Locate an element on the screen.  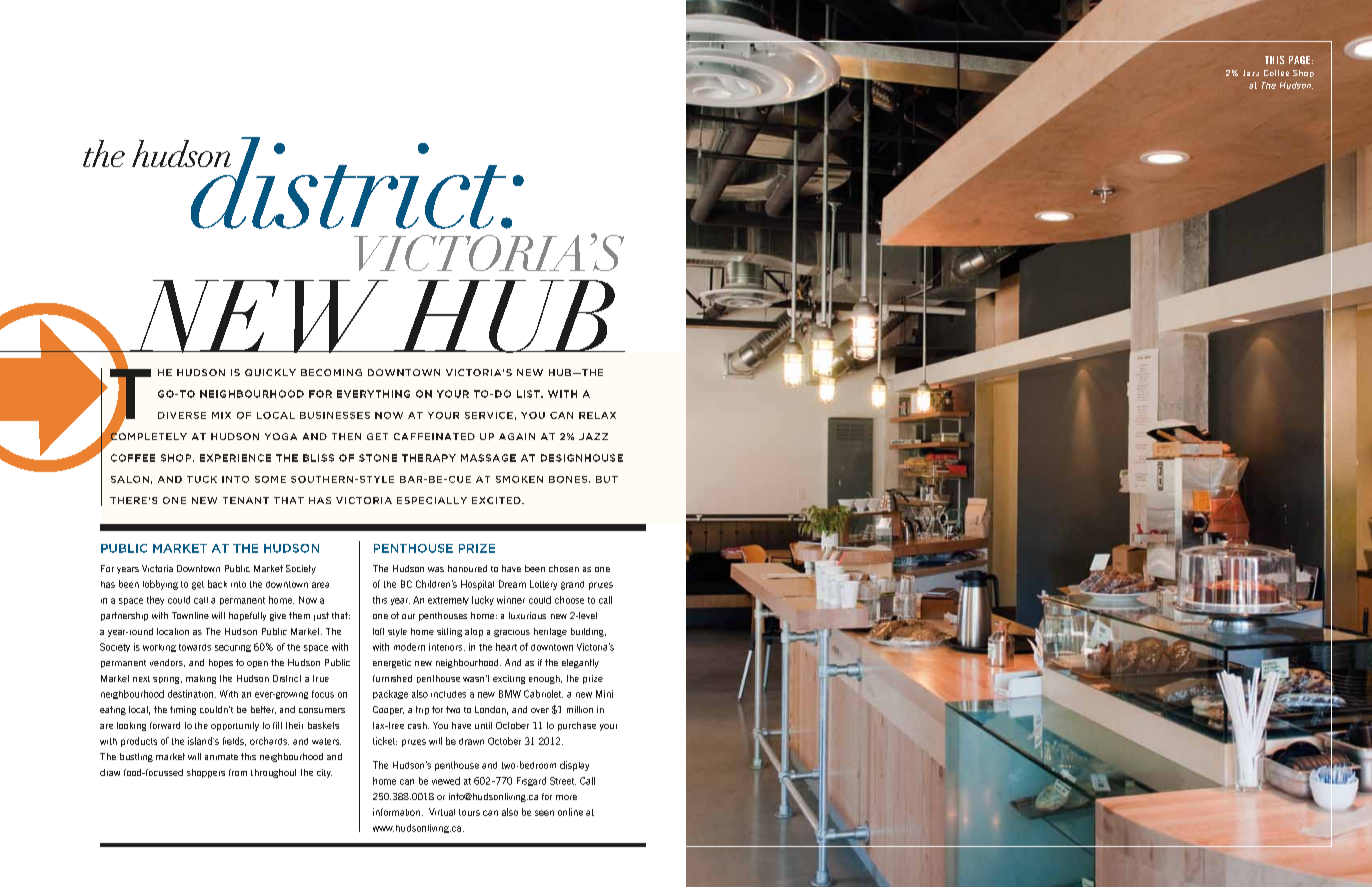
quickly is located at coordinates (270, 372).
